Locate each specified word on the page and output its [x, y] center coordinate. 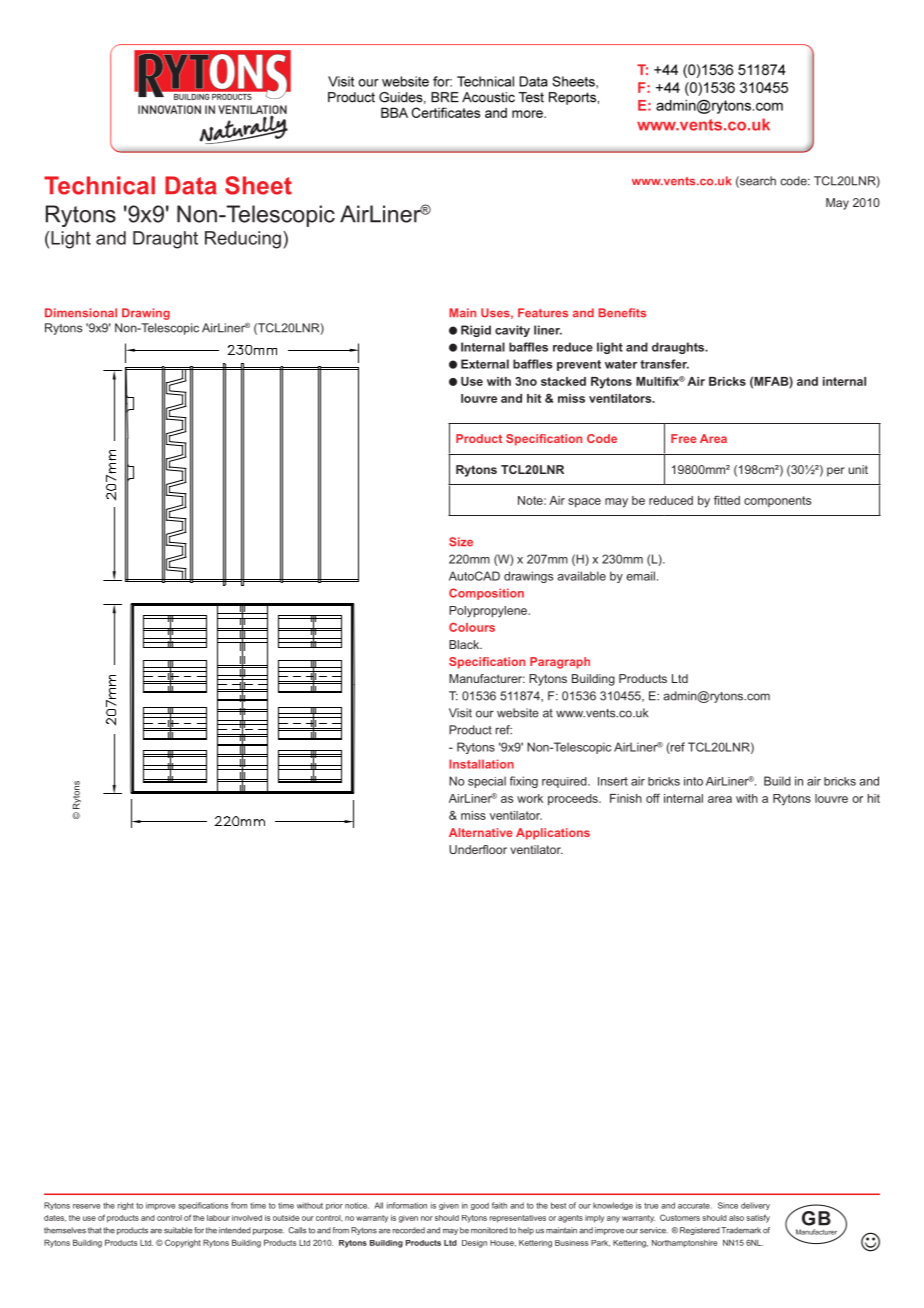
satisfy [758, 1218]
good [480, 1206]
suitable [178, 1230]
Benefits [622, 313]
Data [191, 185]
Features [543, 313]
